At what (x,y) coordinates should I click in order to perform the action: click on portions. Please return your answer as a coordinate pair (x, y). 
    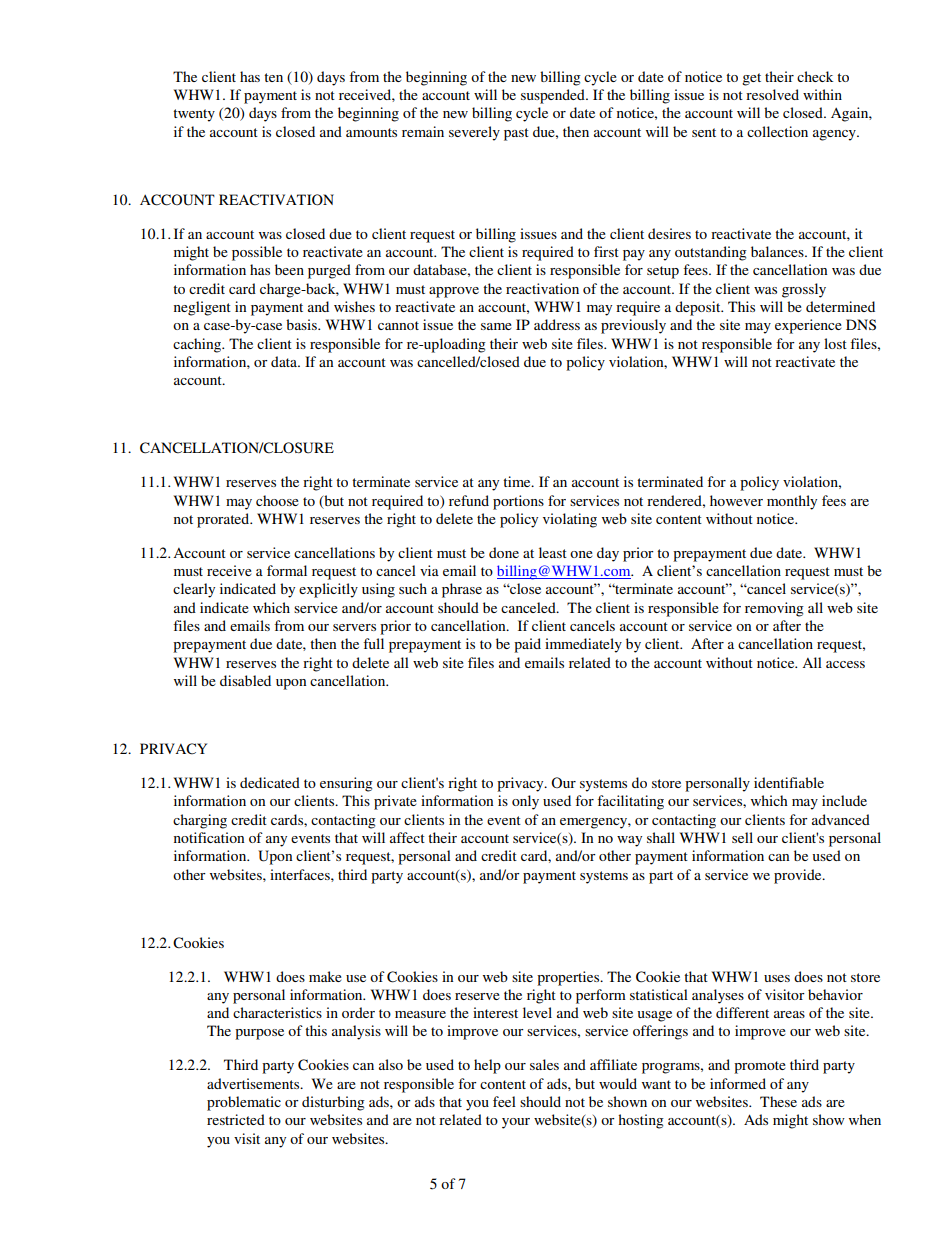
    Looking at the image, I should click on (518, 502).
